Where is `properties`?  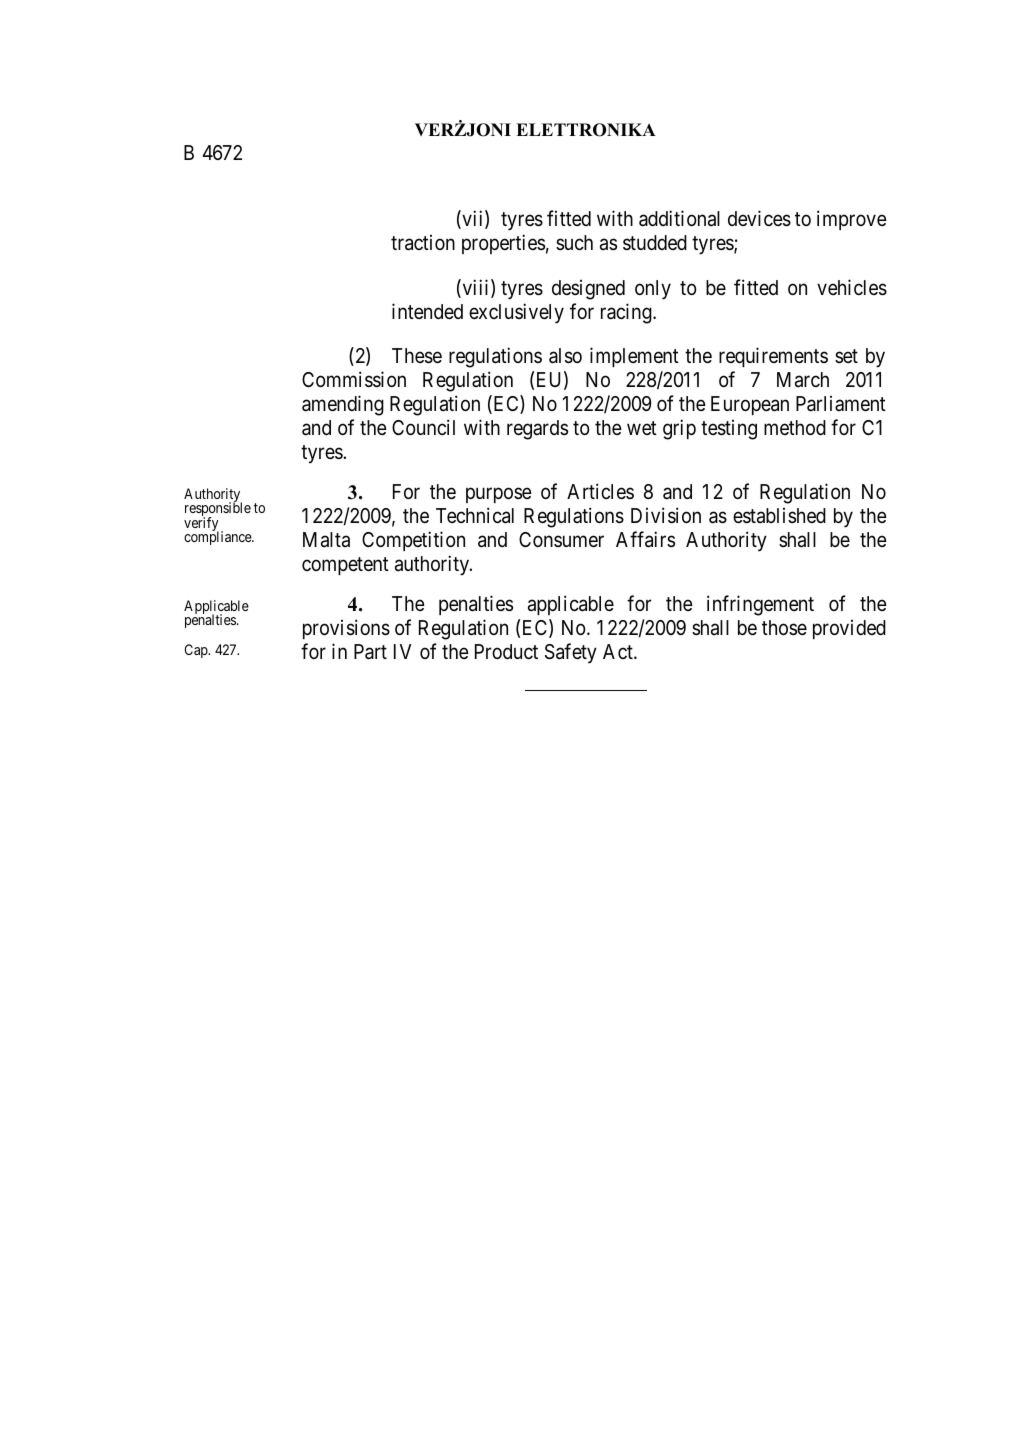 properties is located at coordinates (503, 244).
